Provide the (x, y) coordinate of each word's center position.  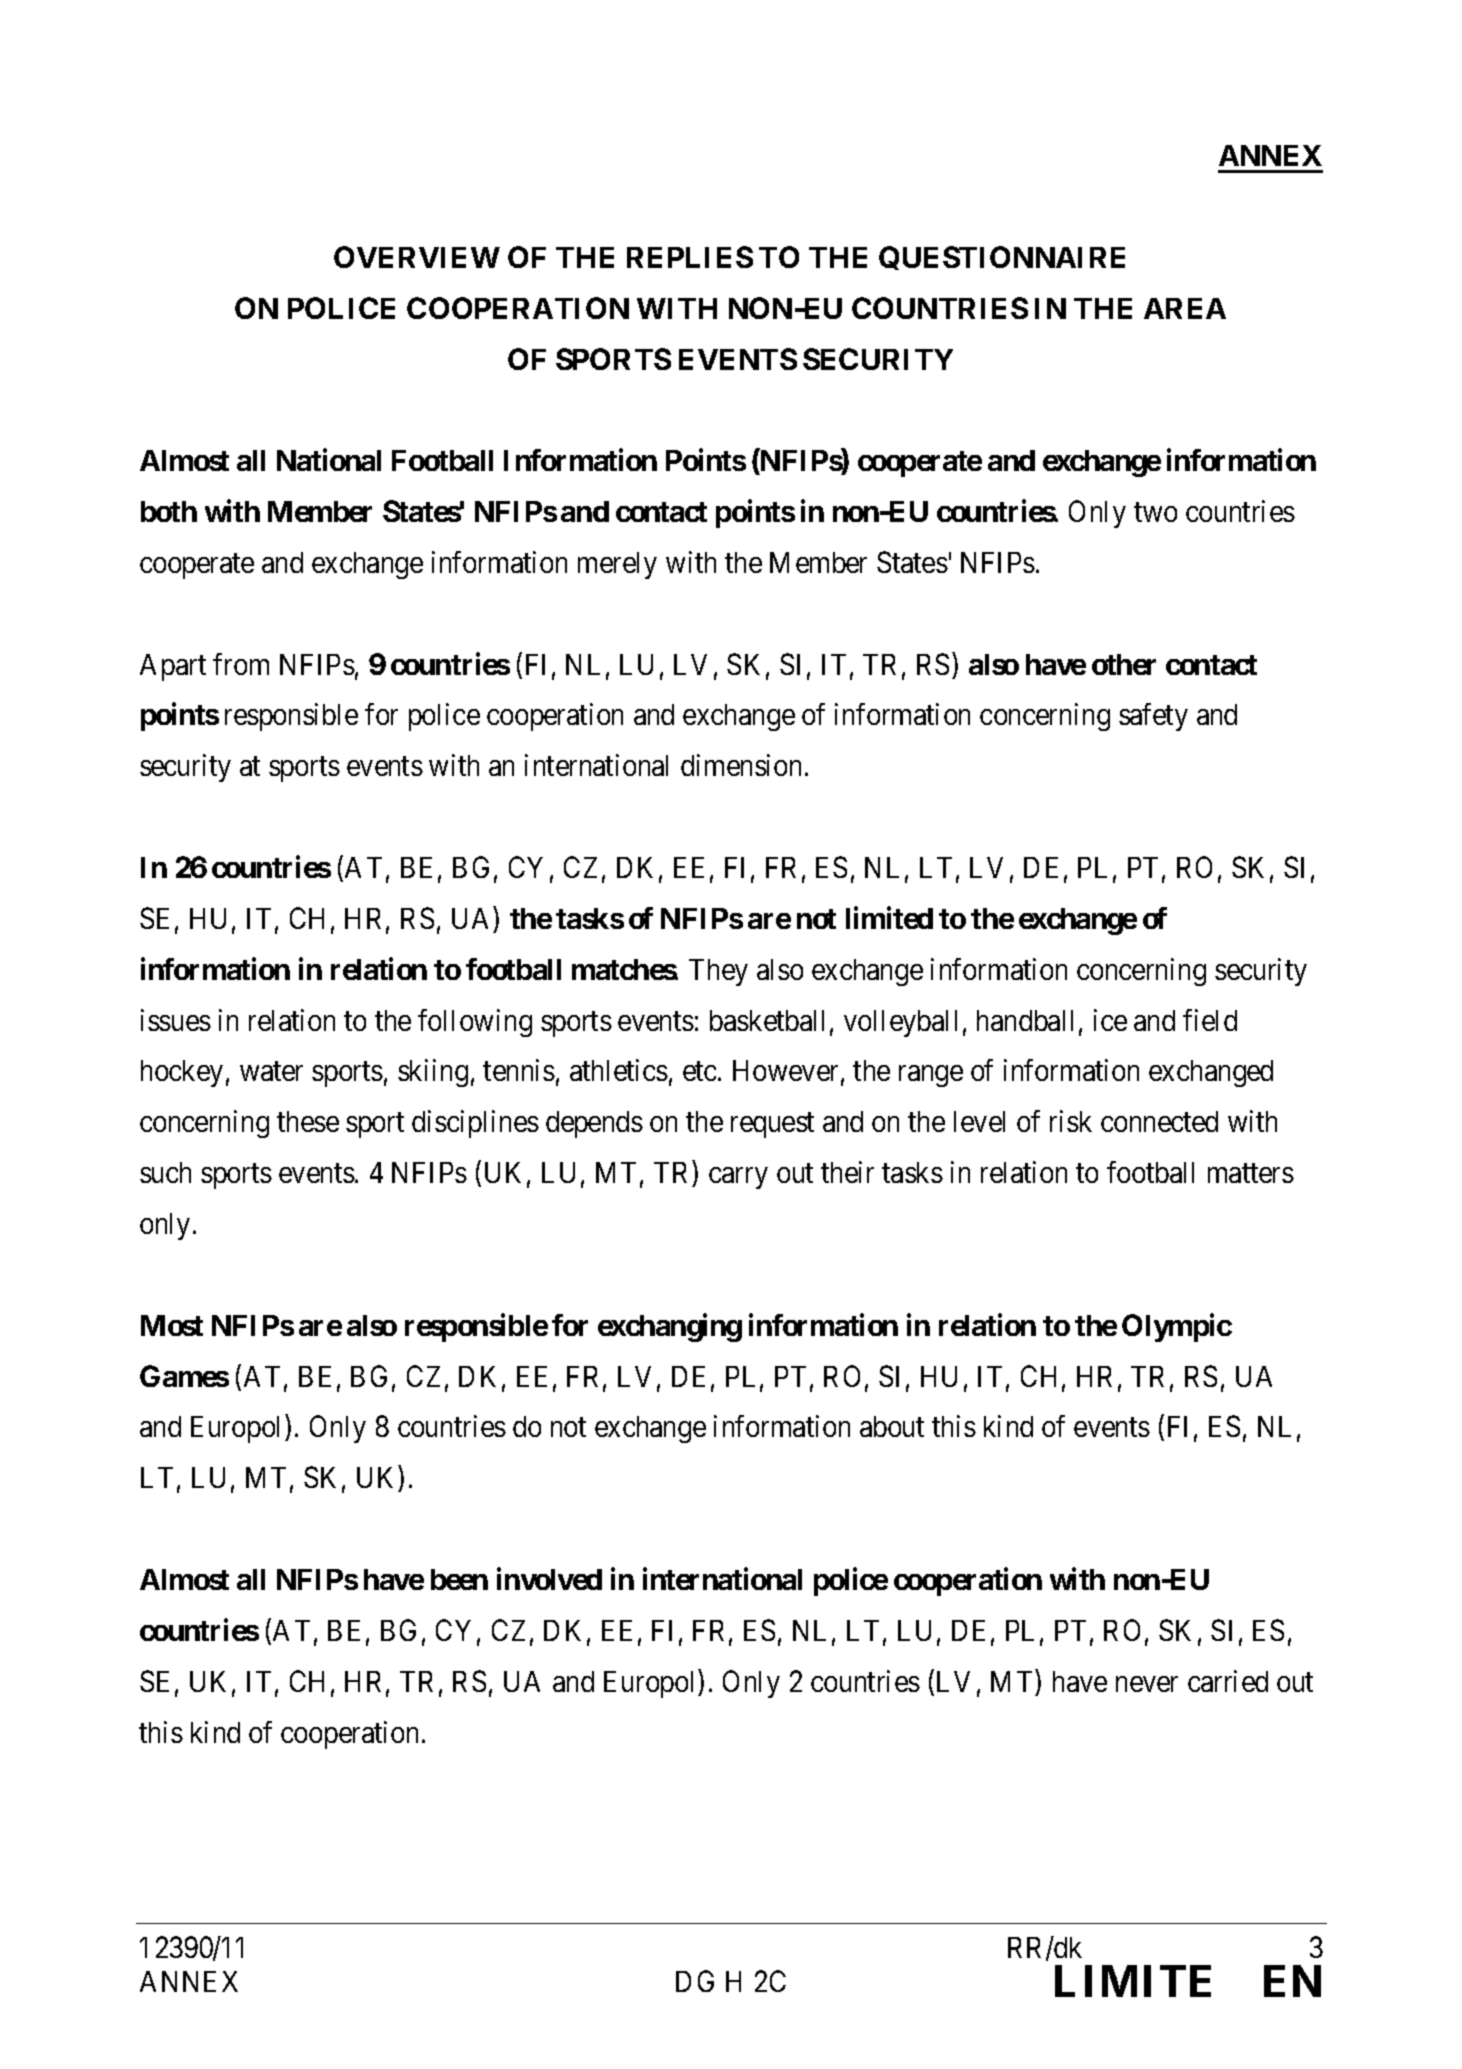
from (241, 664)
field (1210, 1020)
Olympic (1177, 1328)
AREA (1185, 308)
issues (176, 1020)
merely (617, 565)
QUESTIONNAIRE (1002, 258)
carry (738, 1178)
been (459, 1579)
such (165, 1172)
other (1124, 664)
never (1147, 1684)
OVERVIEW (417, 257)
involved (549, 1579)
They (718, 972)
